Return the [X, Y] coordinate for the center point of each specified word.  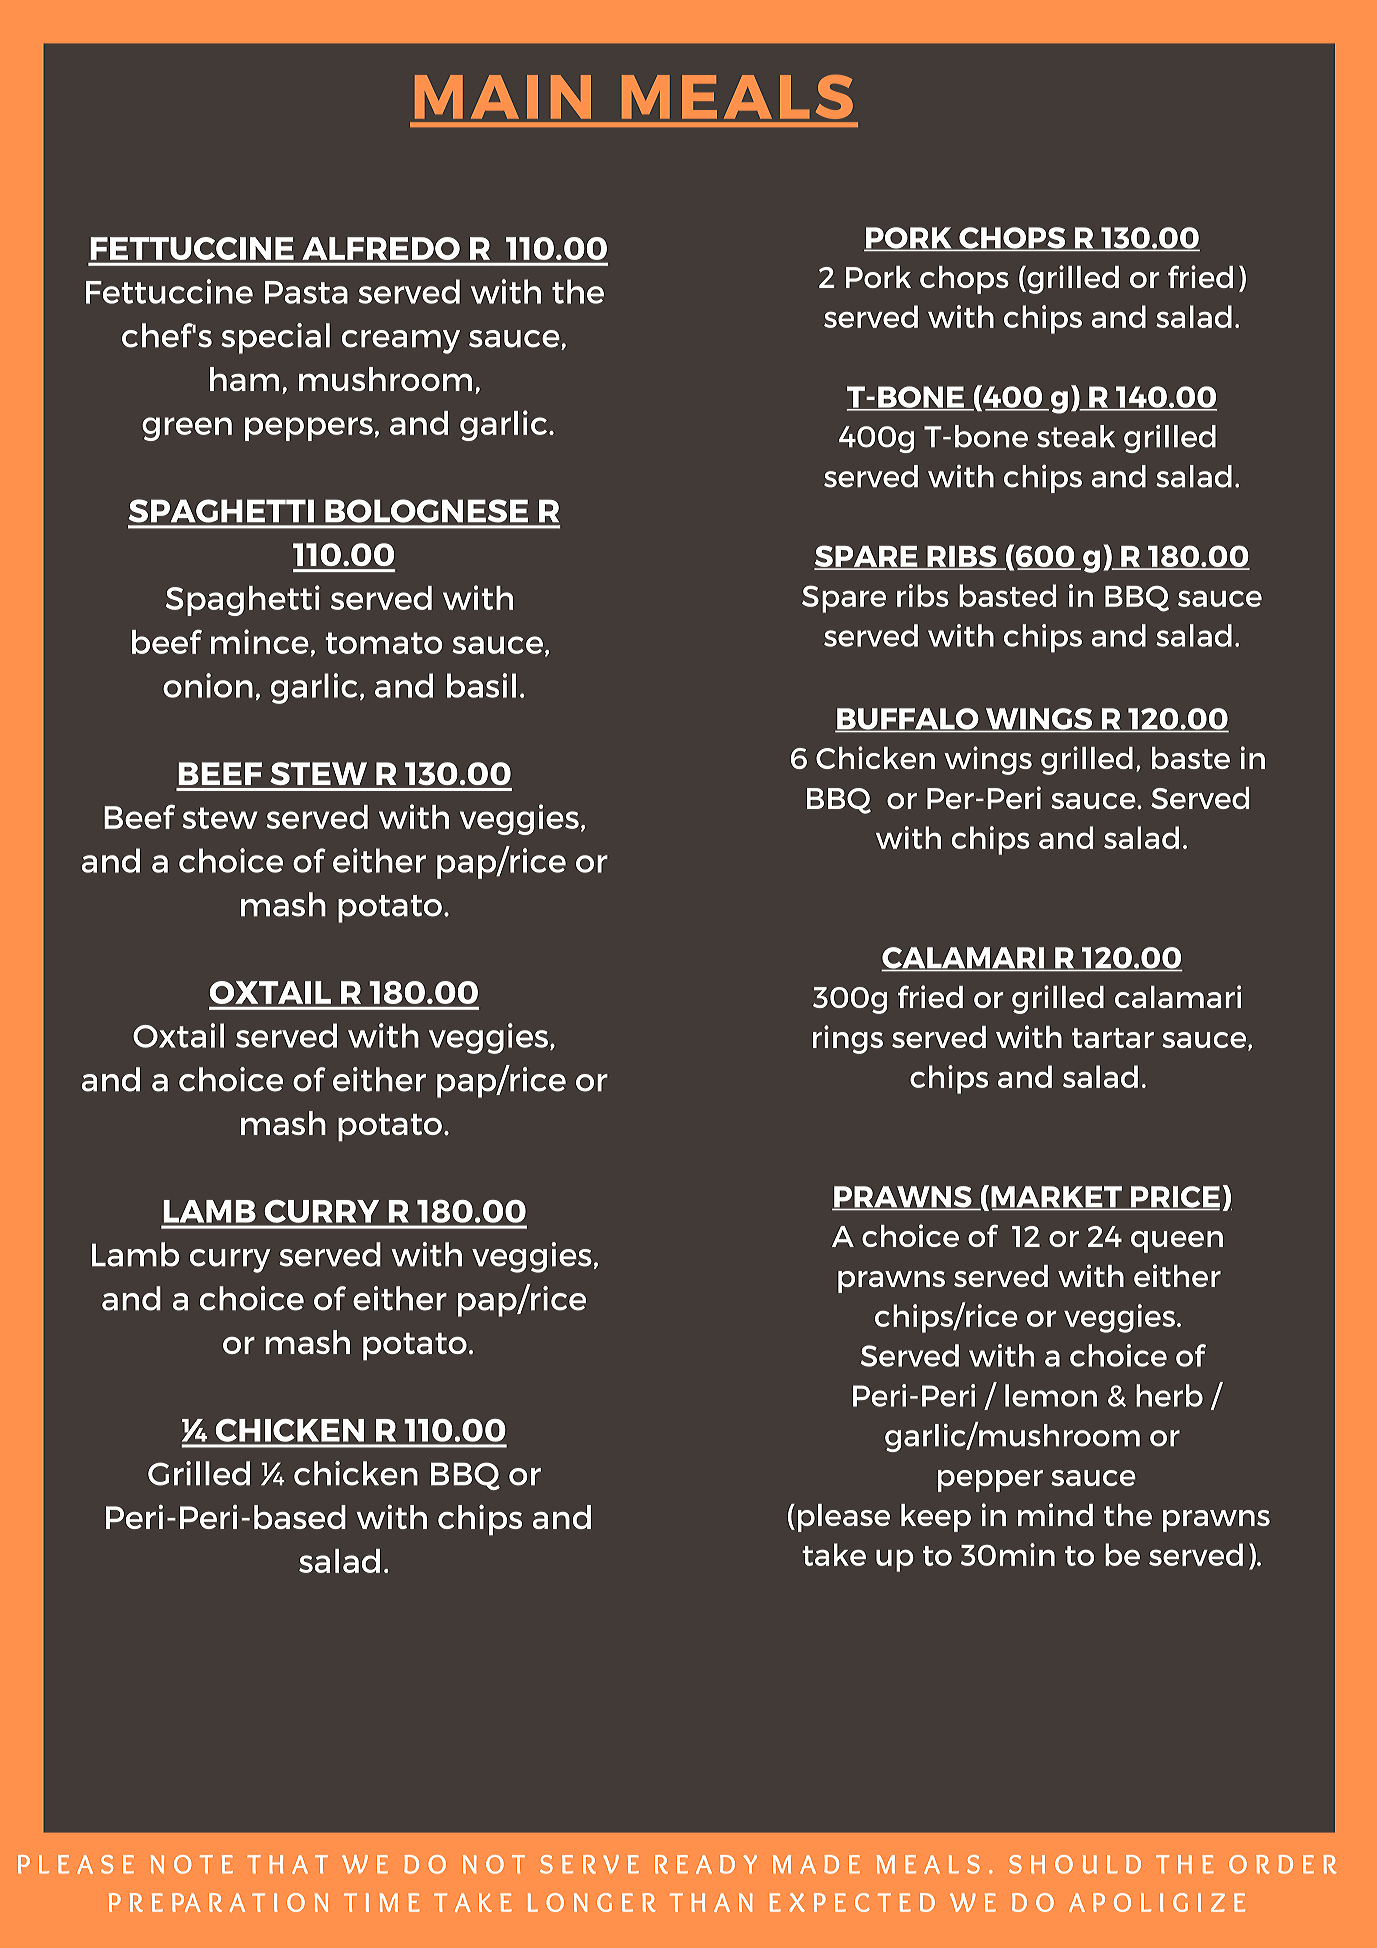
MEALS [737, 97]
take [834, 1554]
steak [1076, 436]
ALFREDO [381, 248]
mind [1055, 1514]
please [844, 1518]
